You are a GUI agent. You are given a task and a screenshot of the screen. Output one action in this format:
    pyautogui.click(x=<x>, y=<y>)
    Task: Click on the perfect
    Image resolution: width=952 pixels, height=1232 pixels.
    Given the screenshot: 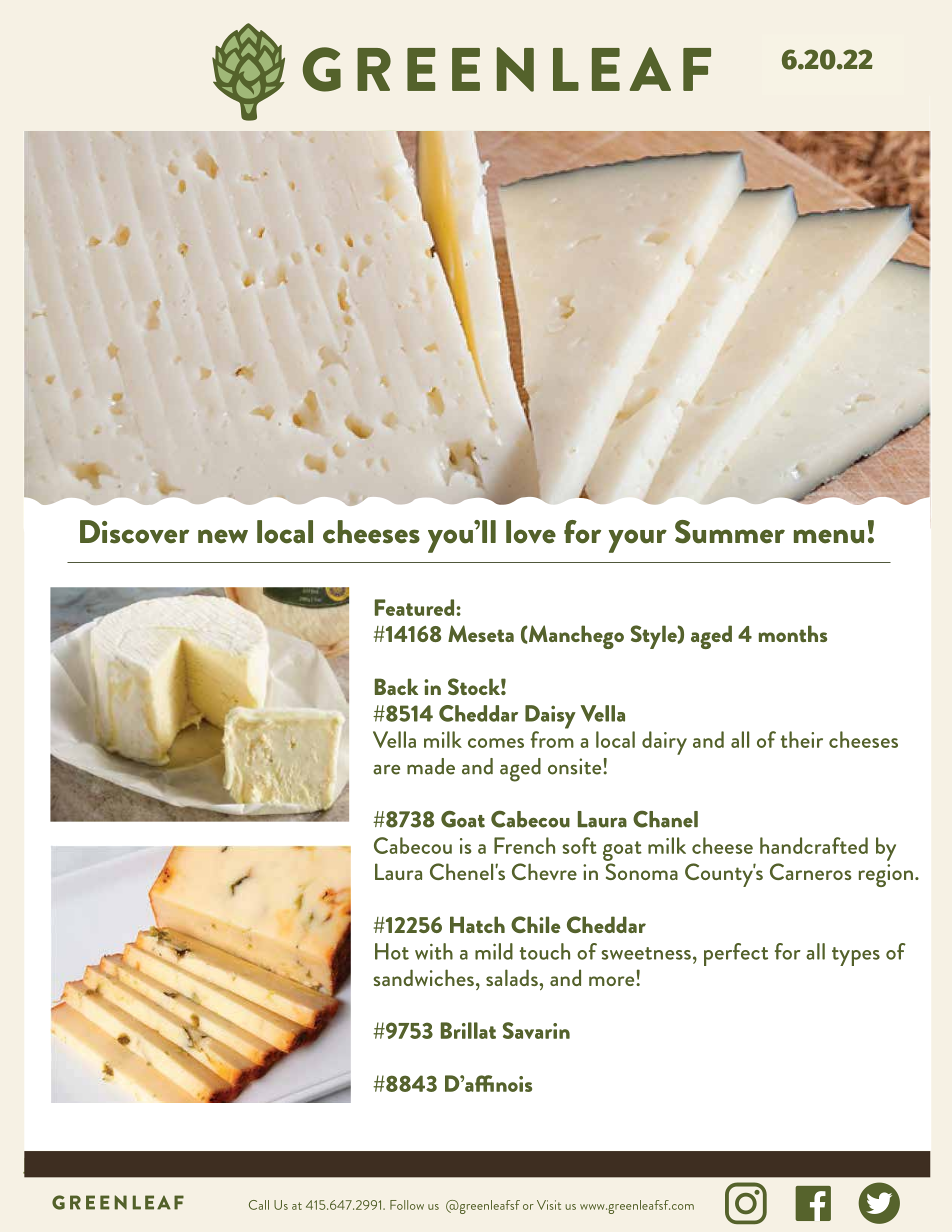 What is the action you would take?
    pyautogui.click(x=736, y=954)
